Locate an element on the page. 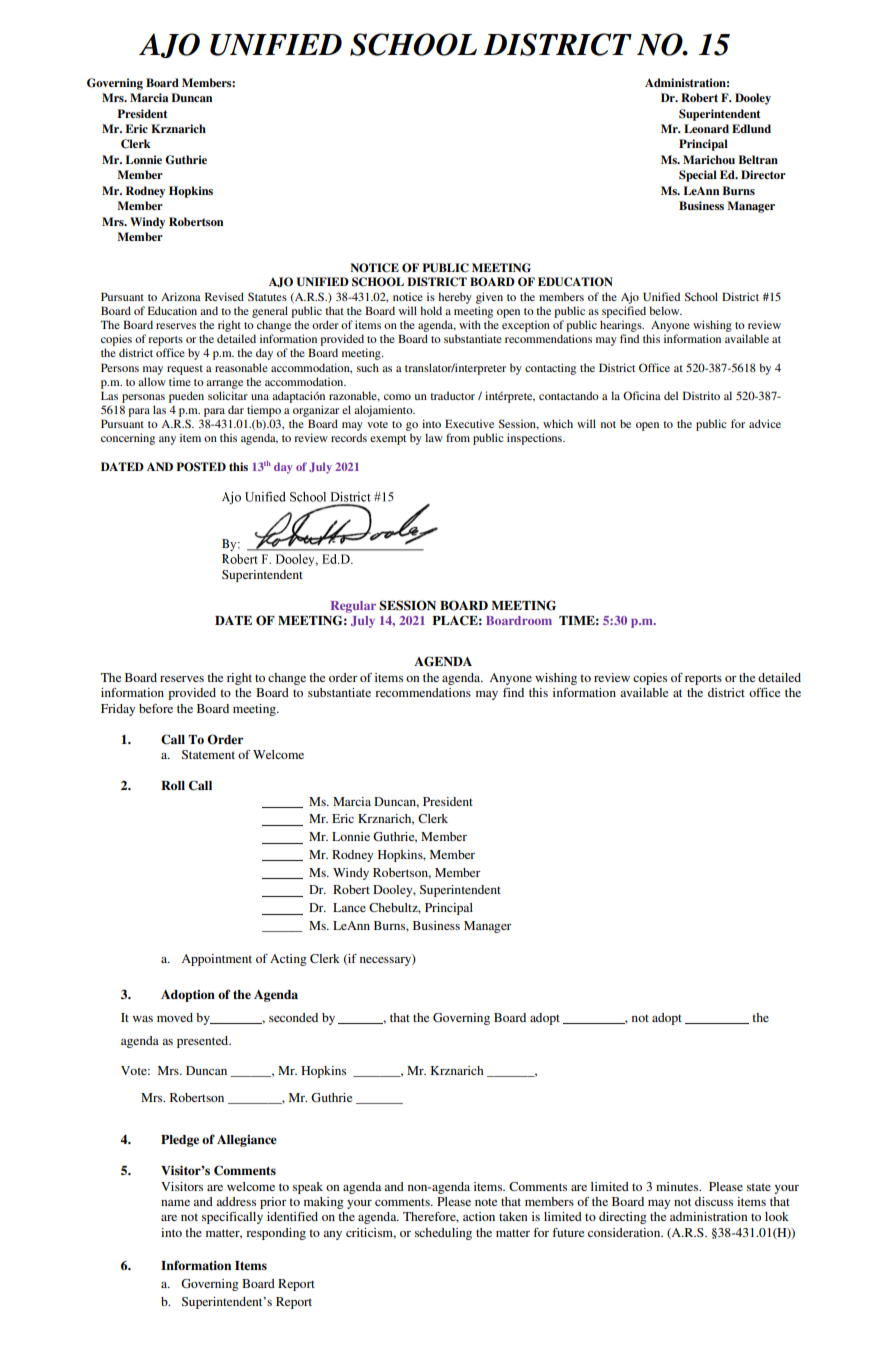 Image resolution: width=887 pixels, height=1372 pixels. minutes is located at coordinates (678, 1186).
